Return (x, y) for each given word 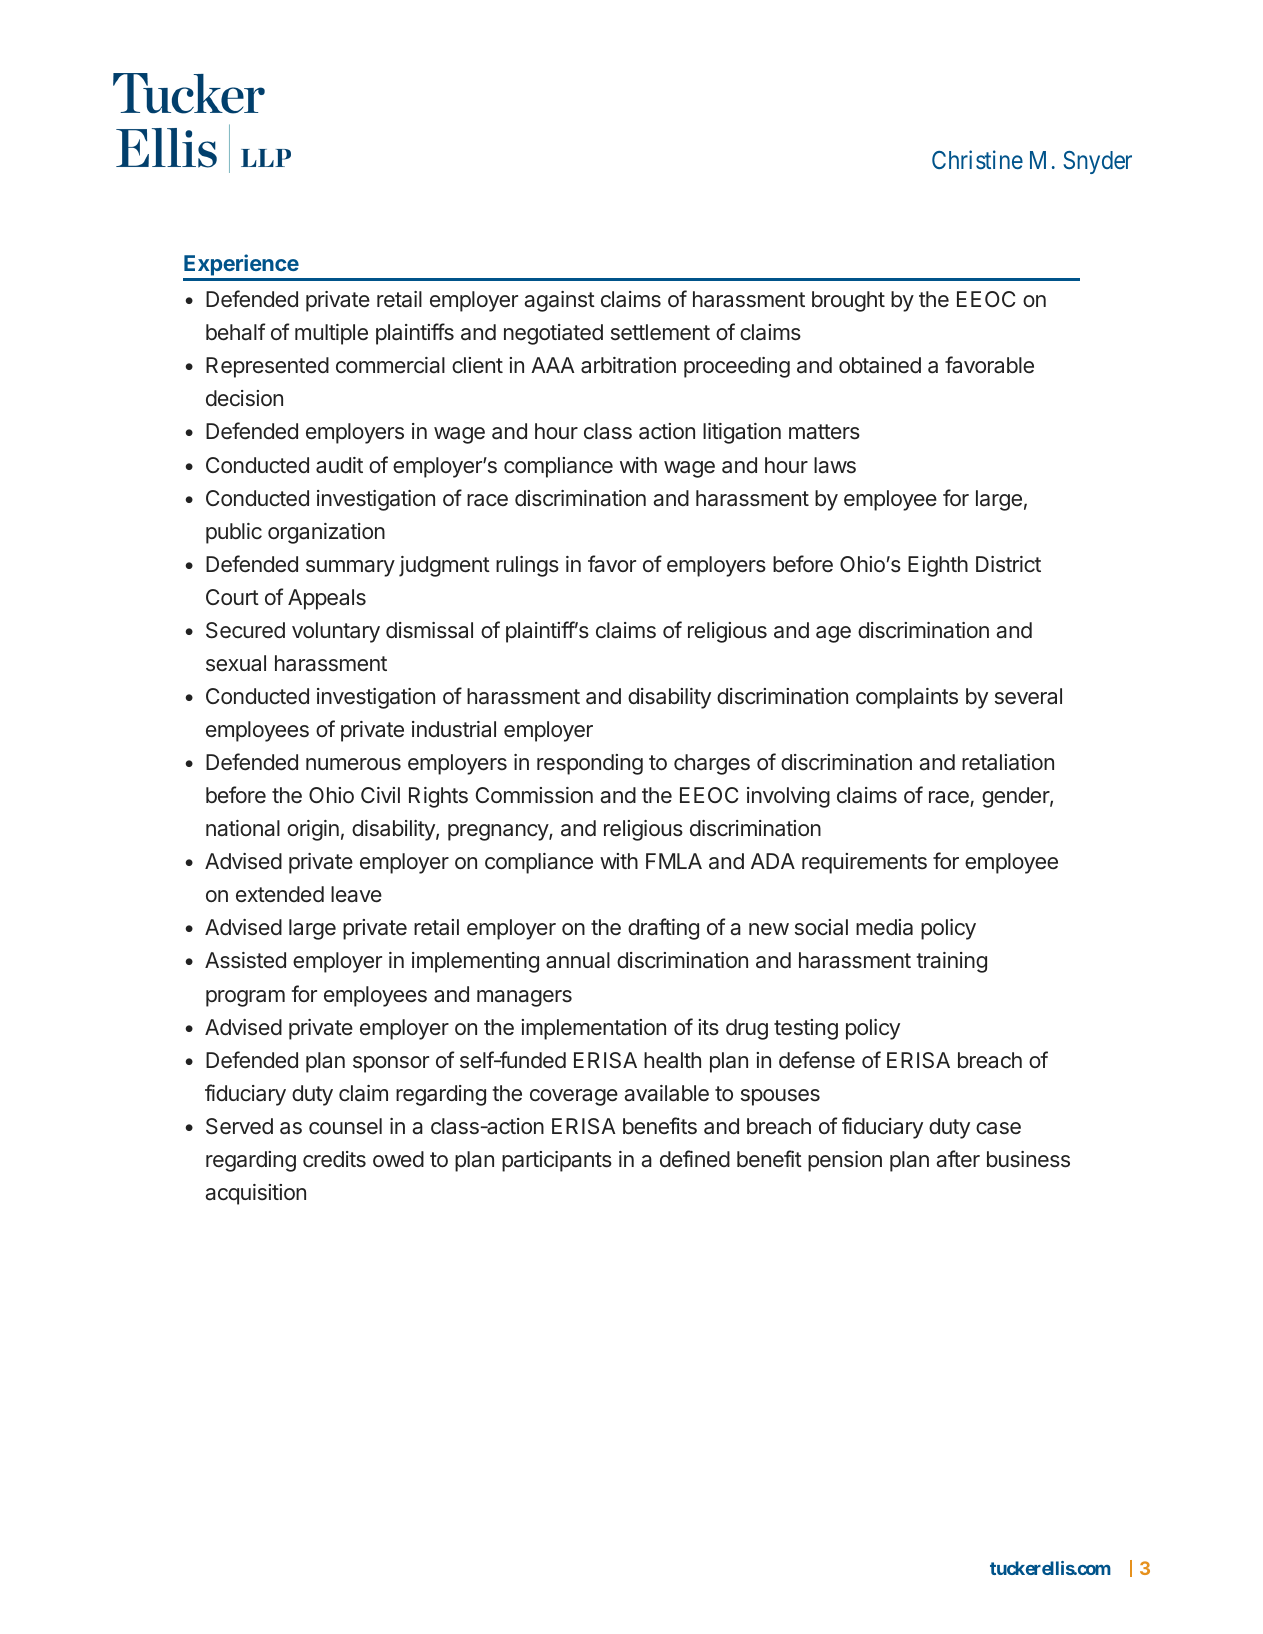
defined (695, 1159)
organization (326, 533)
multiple (331, 334)
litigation (742, 433)
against (559, 301)
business (1028, 1159)
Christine (977, 159)
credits (334, 1159)
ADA (773, 861)
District (1008, 564)
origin (313, 830)
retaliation (1008, 762)
